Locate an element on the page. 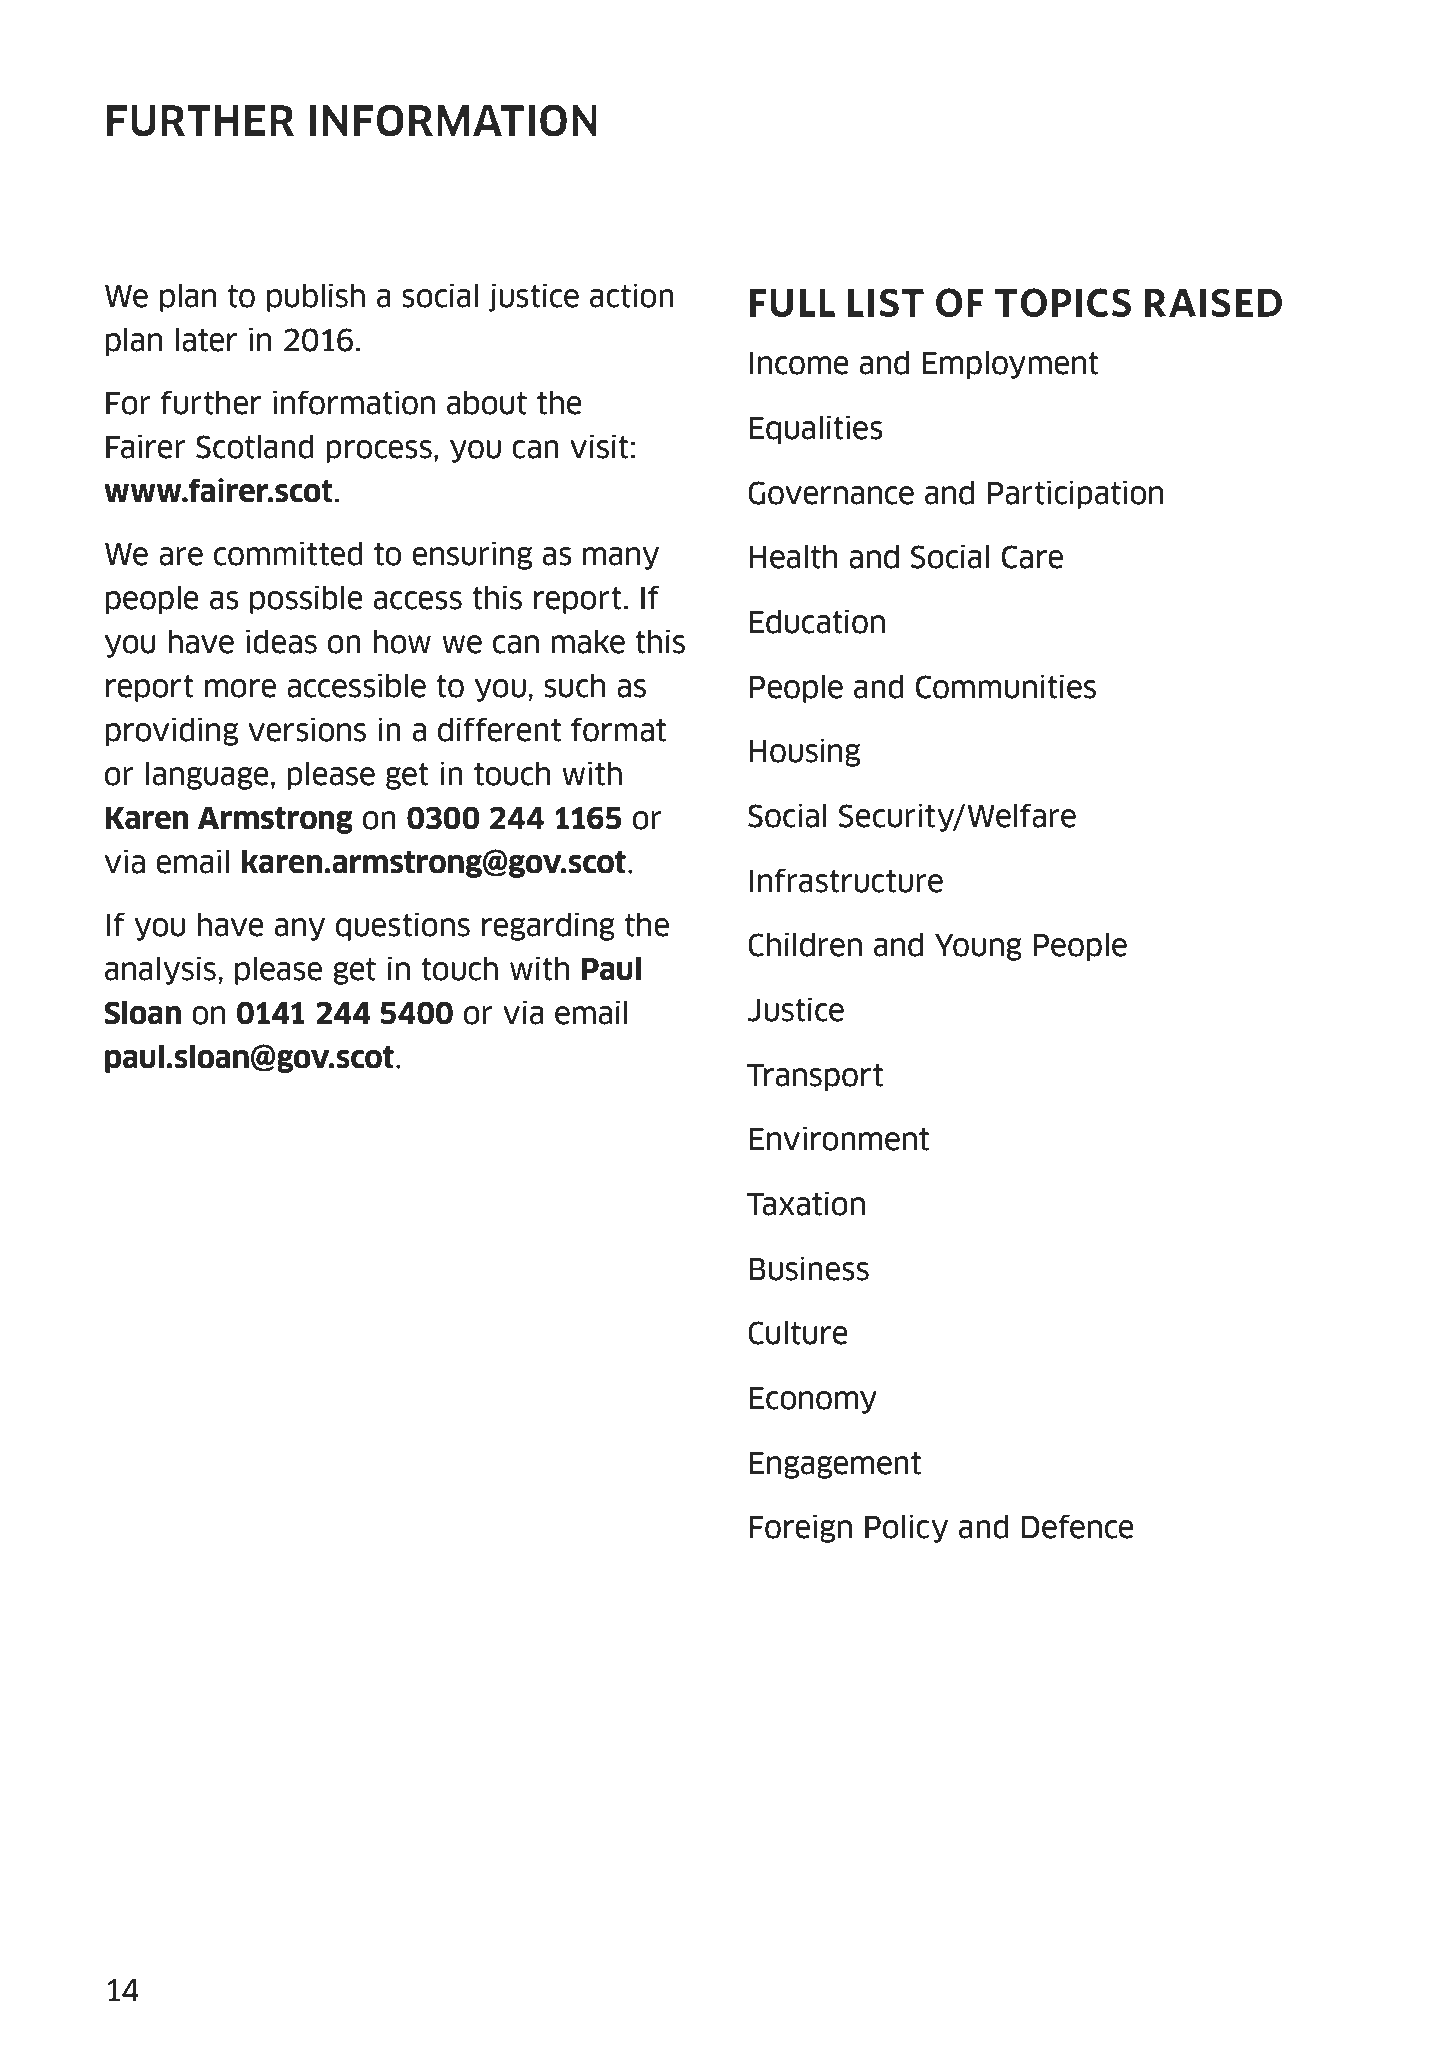  Foreign is located at coordinates (800, 1528).
